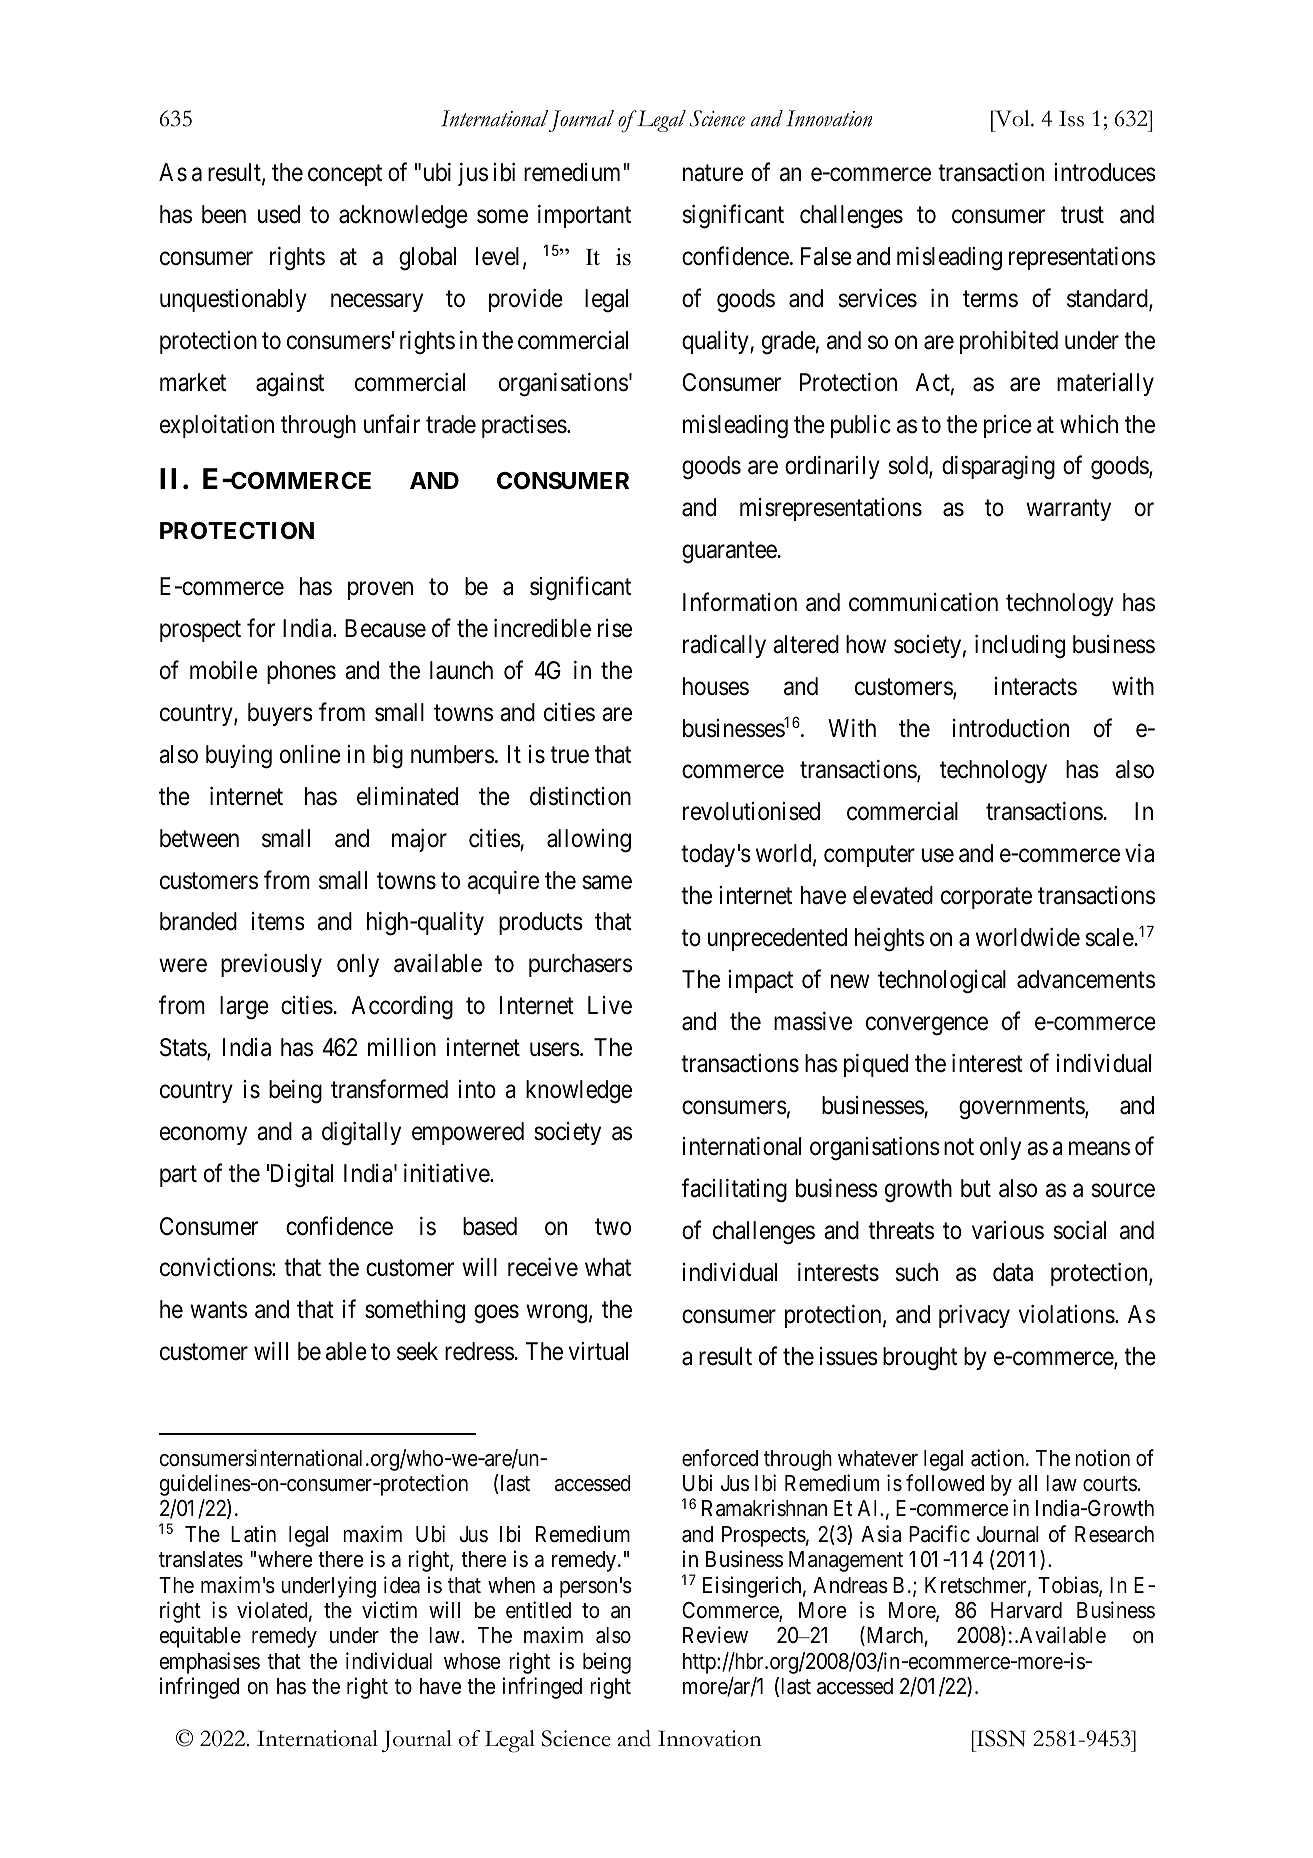 This screenshot has width=1313, height=1858. What do you see at coordinates (209, 1663) in the screenshot?
I see `emphasises` at bounding box center [209, 1663].
